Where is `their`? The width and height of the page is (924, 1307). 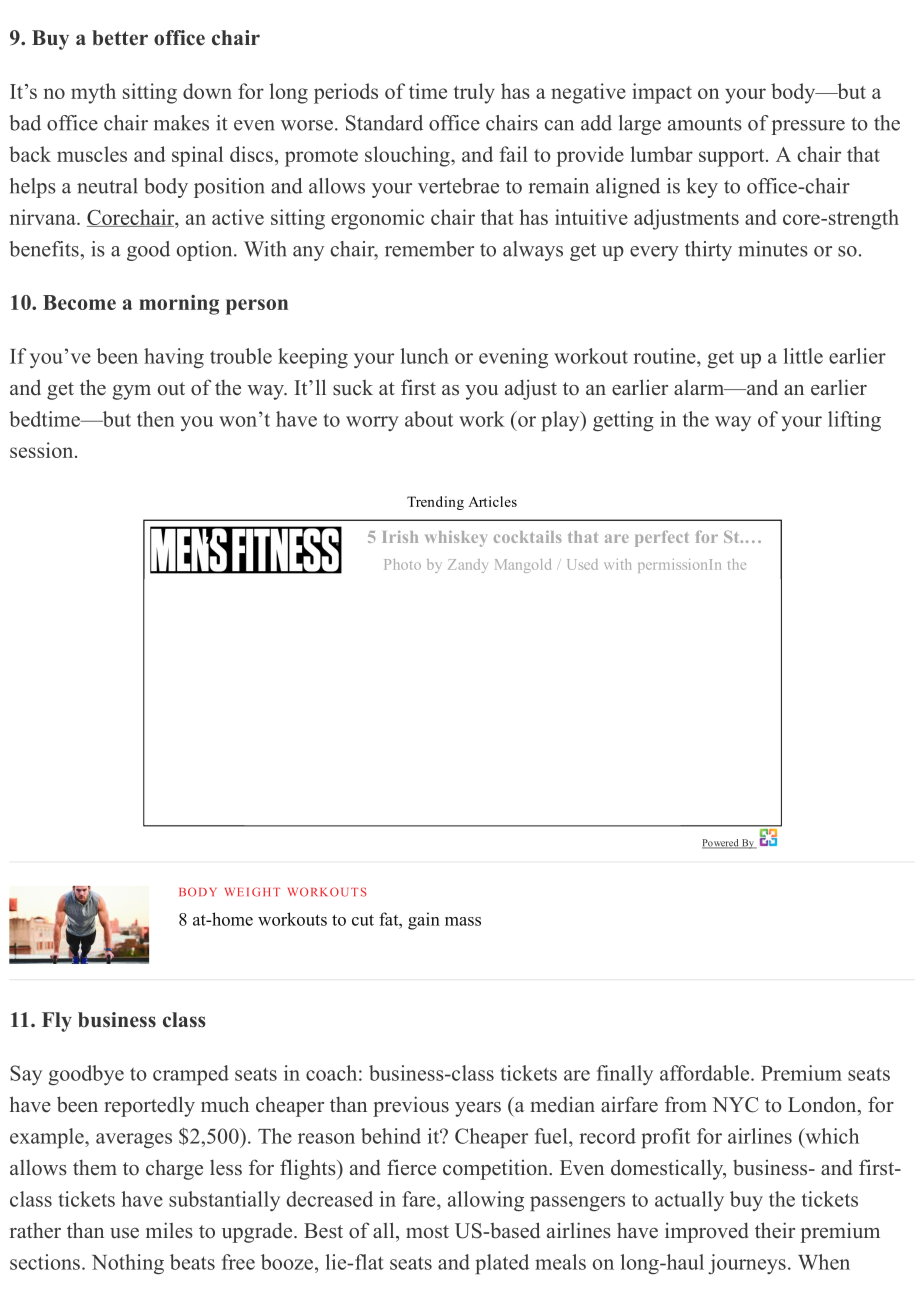
their is located at coordinates (775, 1230).
